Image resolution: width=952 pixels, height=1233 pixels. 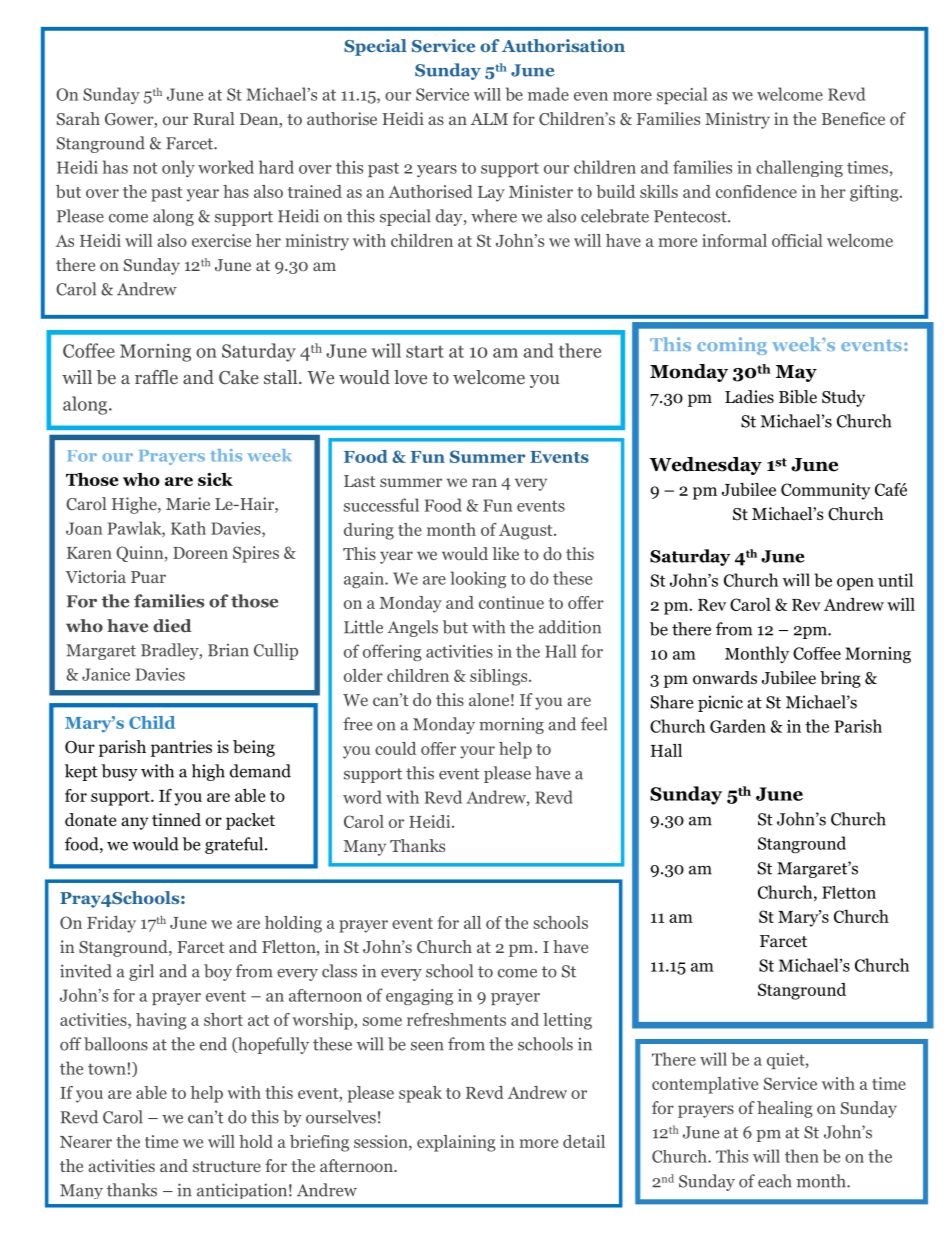 I want to click on Rural, so click(x=214, y=118).
